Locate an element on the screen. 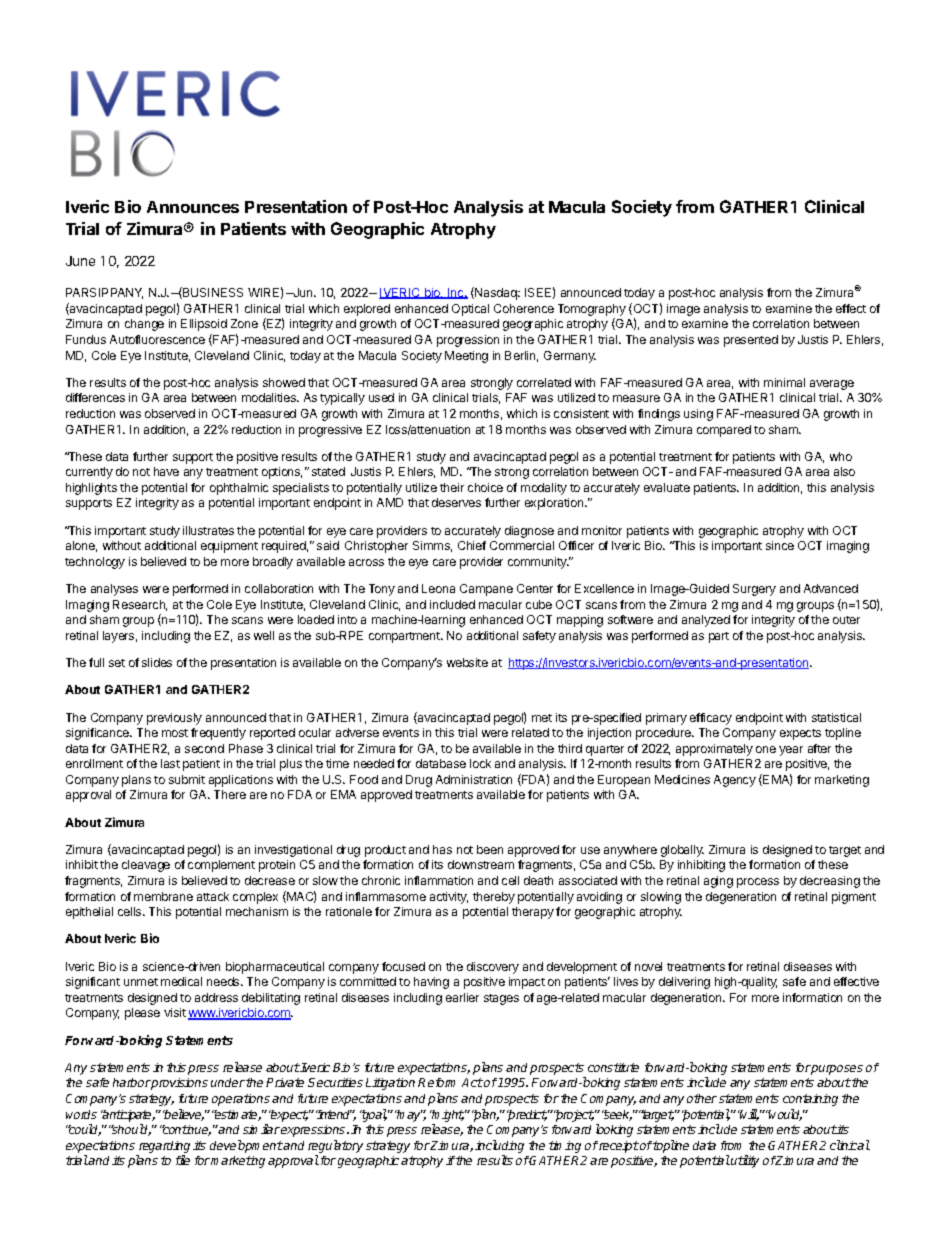 The width and height of the screenshot is (952, 1233). presented is located at coordinates (751, 341).
